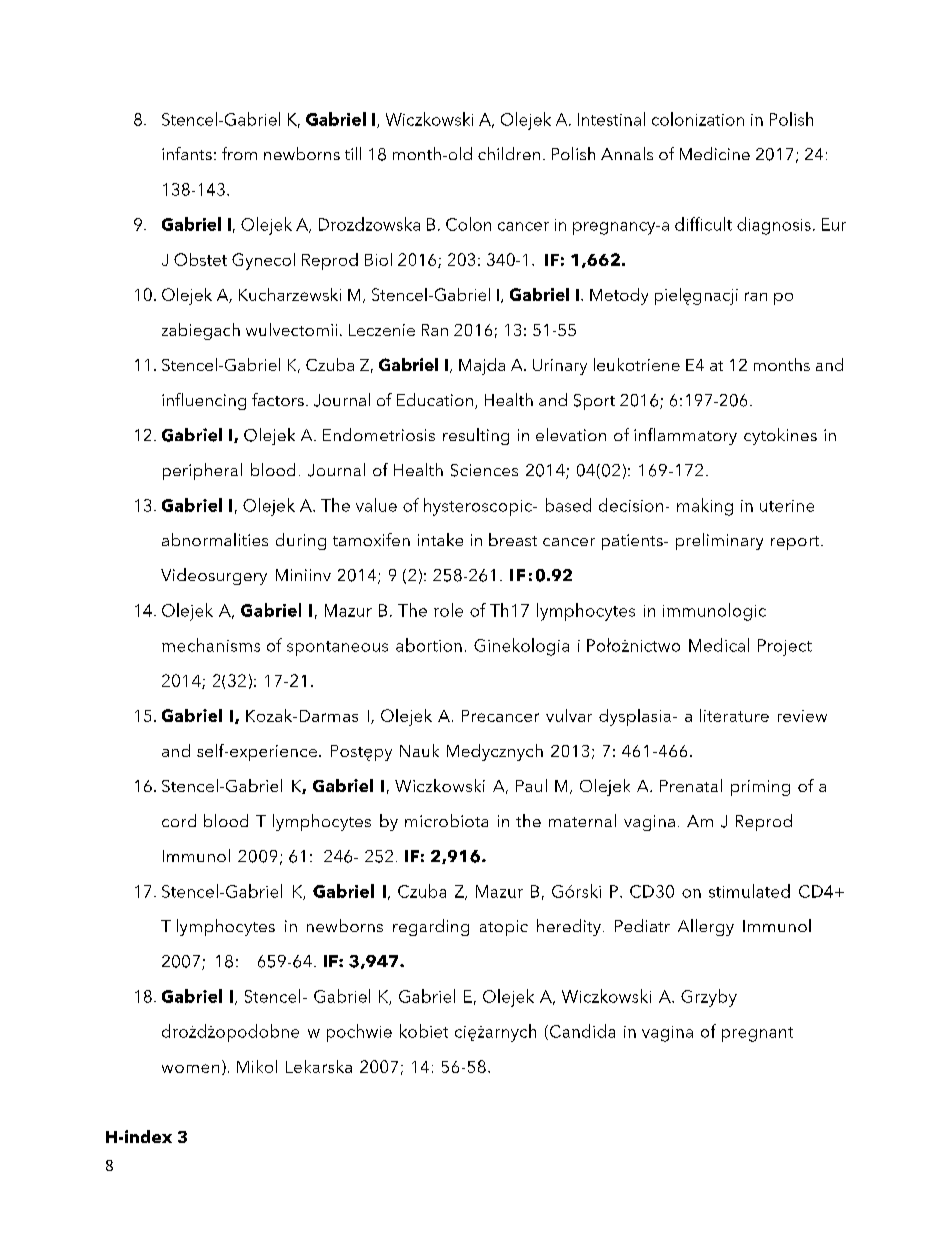 This screenshot has height=1233, width=952. What do you see at coordinates (715, 153) in the screenshot?
I see `Medicine` at bounding box center [715, 153].
